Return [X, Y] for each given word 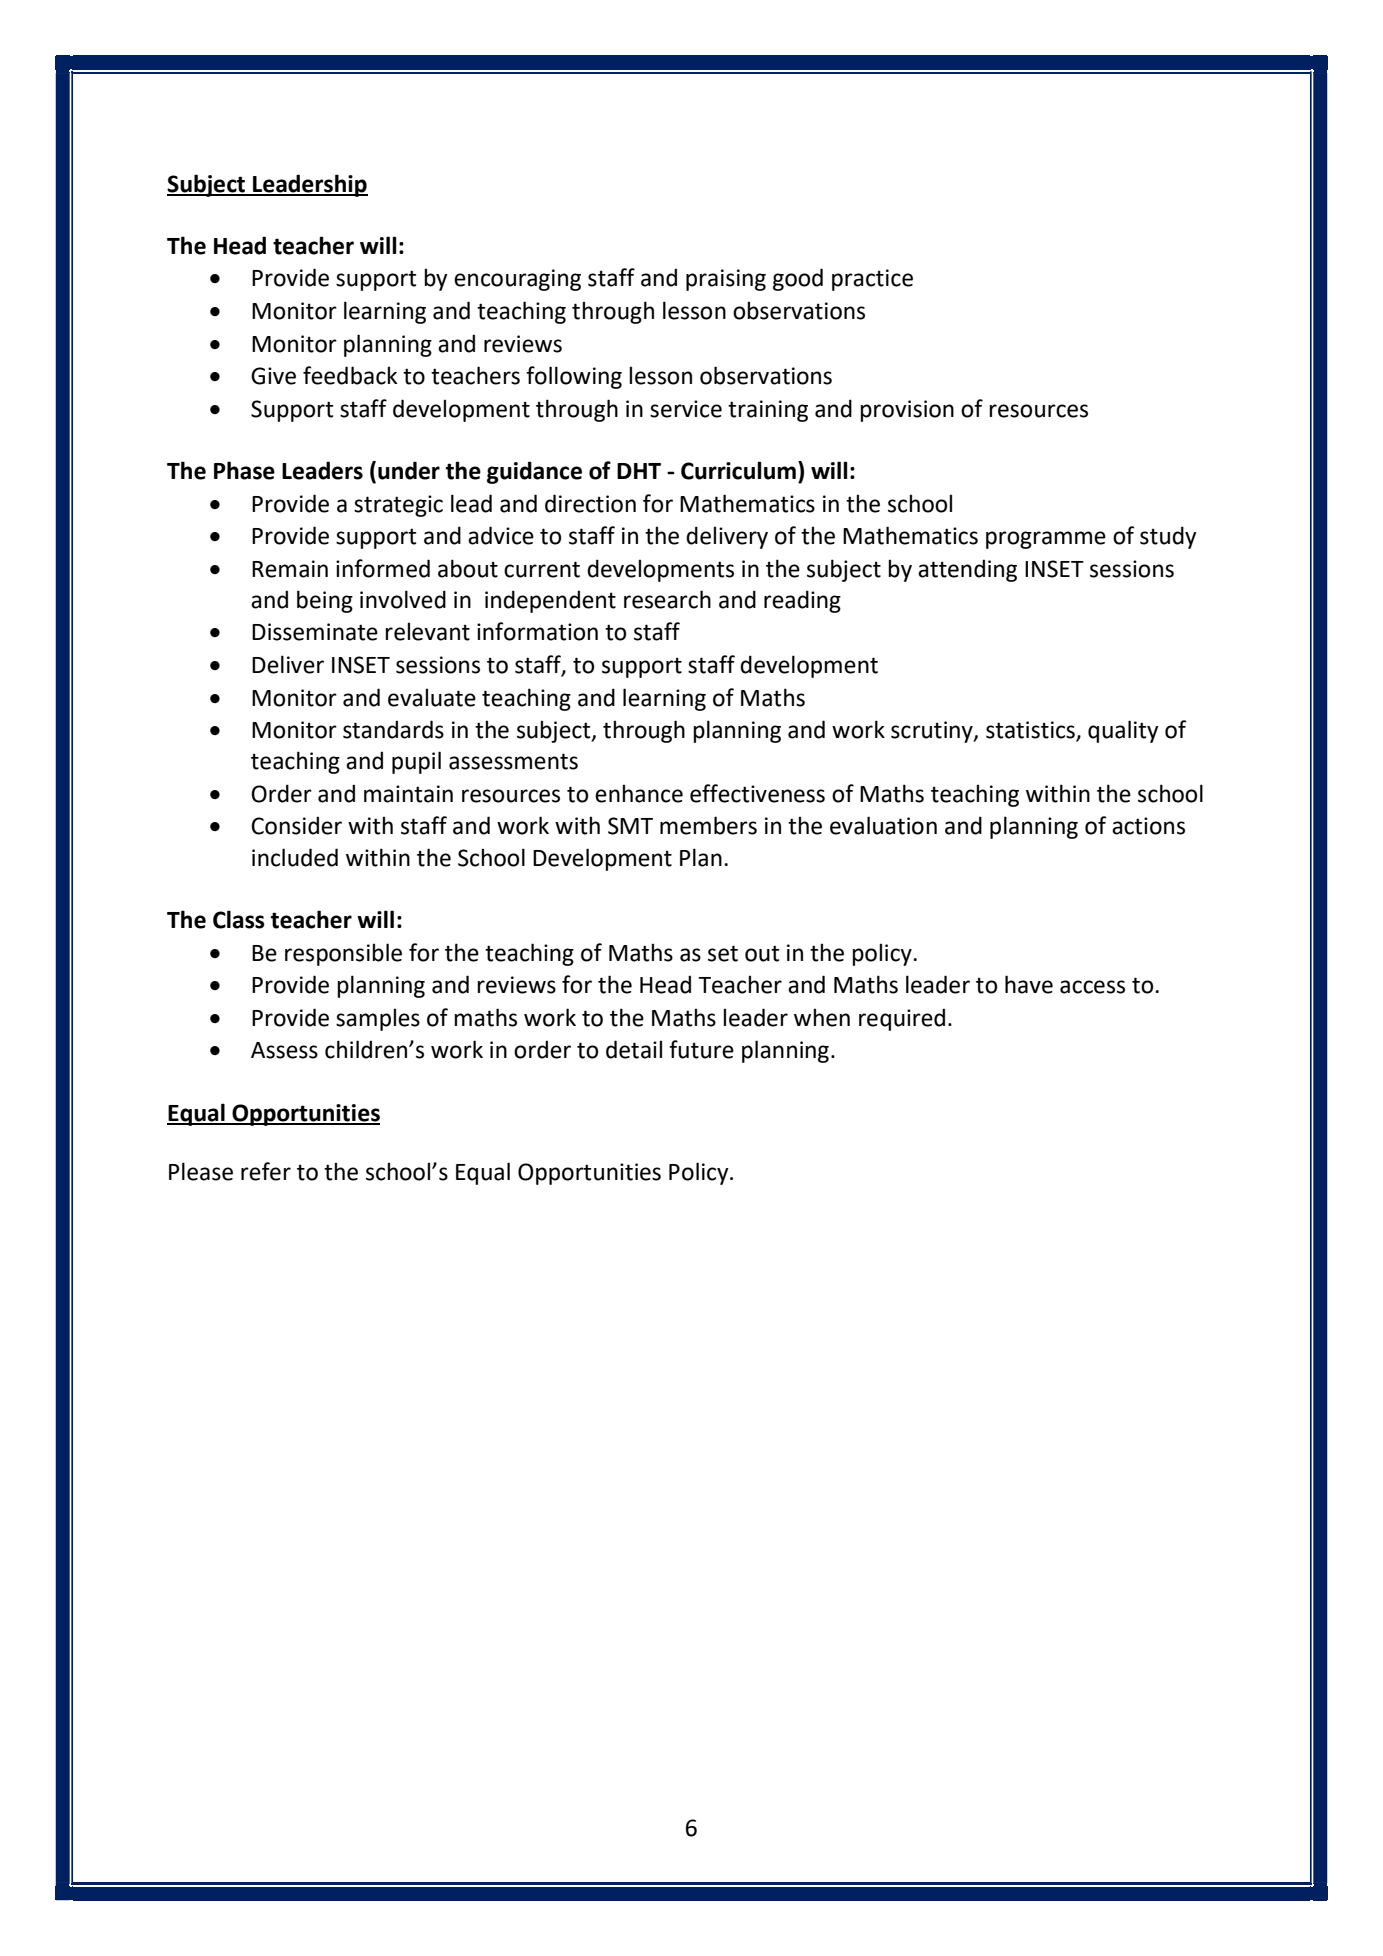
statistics [1031, 731]
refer [266, 1171]
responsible [343, 954]
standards [393, 729]
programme [1046, 540]
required [902, 1019]
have [1029, 984]
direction [590, 503]
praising [726, 280]
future [701, 1049]
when [822, 1017]
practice [872, 280]
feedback [350, 375]
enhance [639, 793]
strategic [398, 506]
